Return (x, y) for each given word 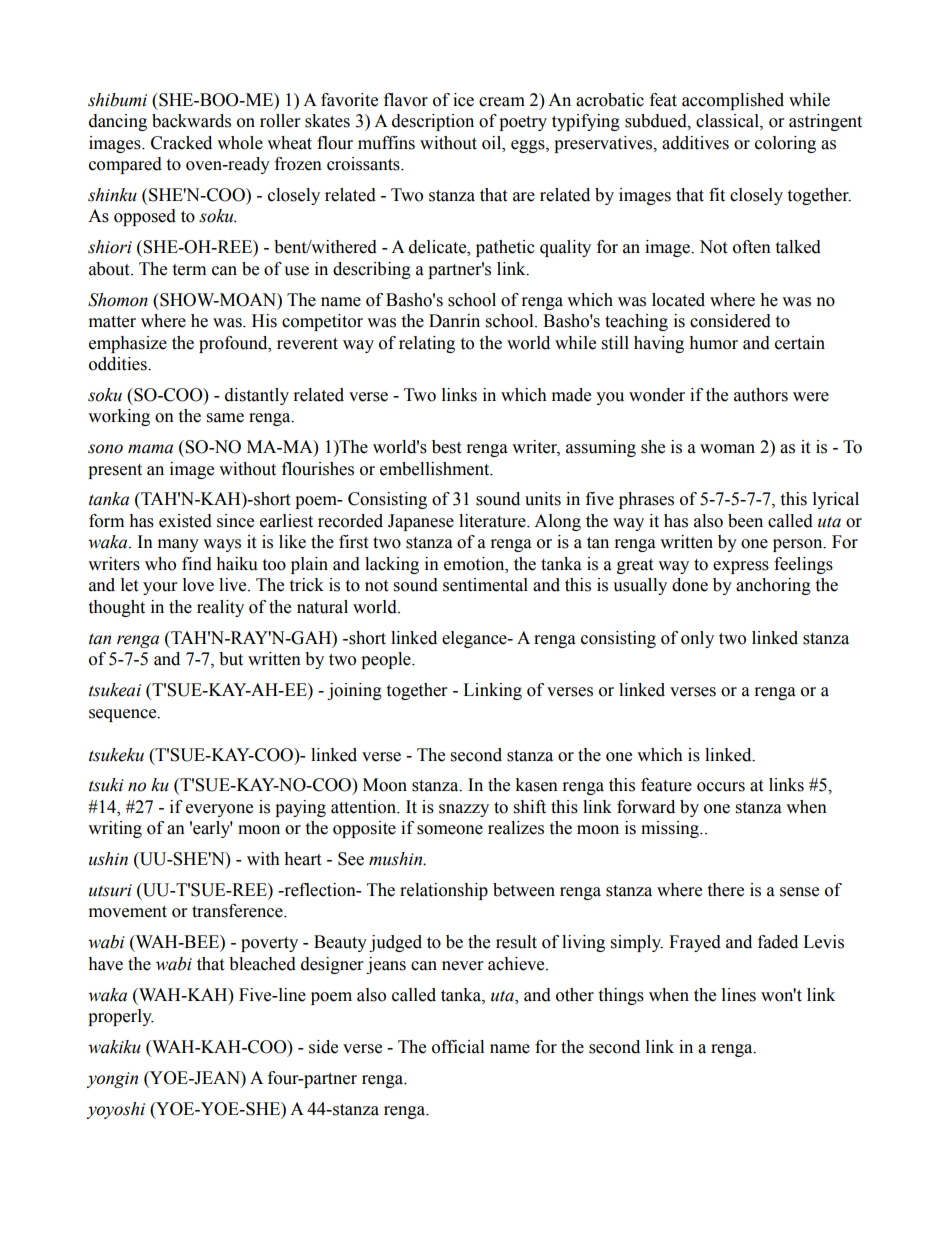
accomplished (733, 101)
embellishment (436, 469)
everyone (219, 810)
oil (493, 143)
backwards (191, 121)
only (697, 639)
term (189, 270)
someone (450, 830)
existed (185, 521)
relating (427, 344)
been (745, 521)
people (387, 660)
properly (121, 1017)
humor (713, 343)
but (231, 659)
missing (671, 829)
